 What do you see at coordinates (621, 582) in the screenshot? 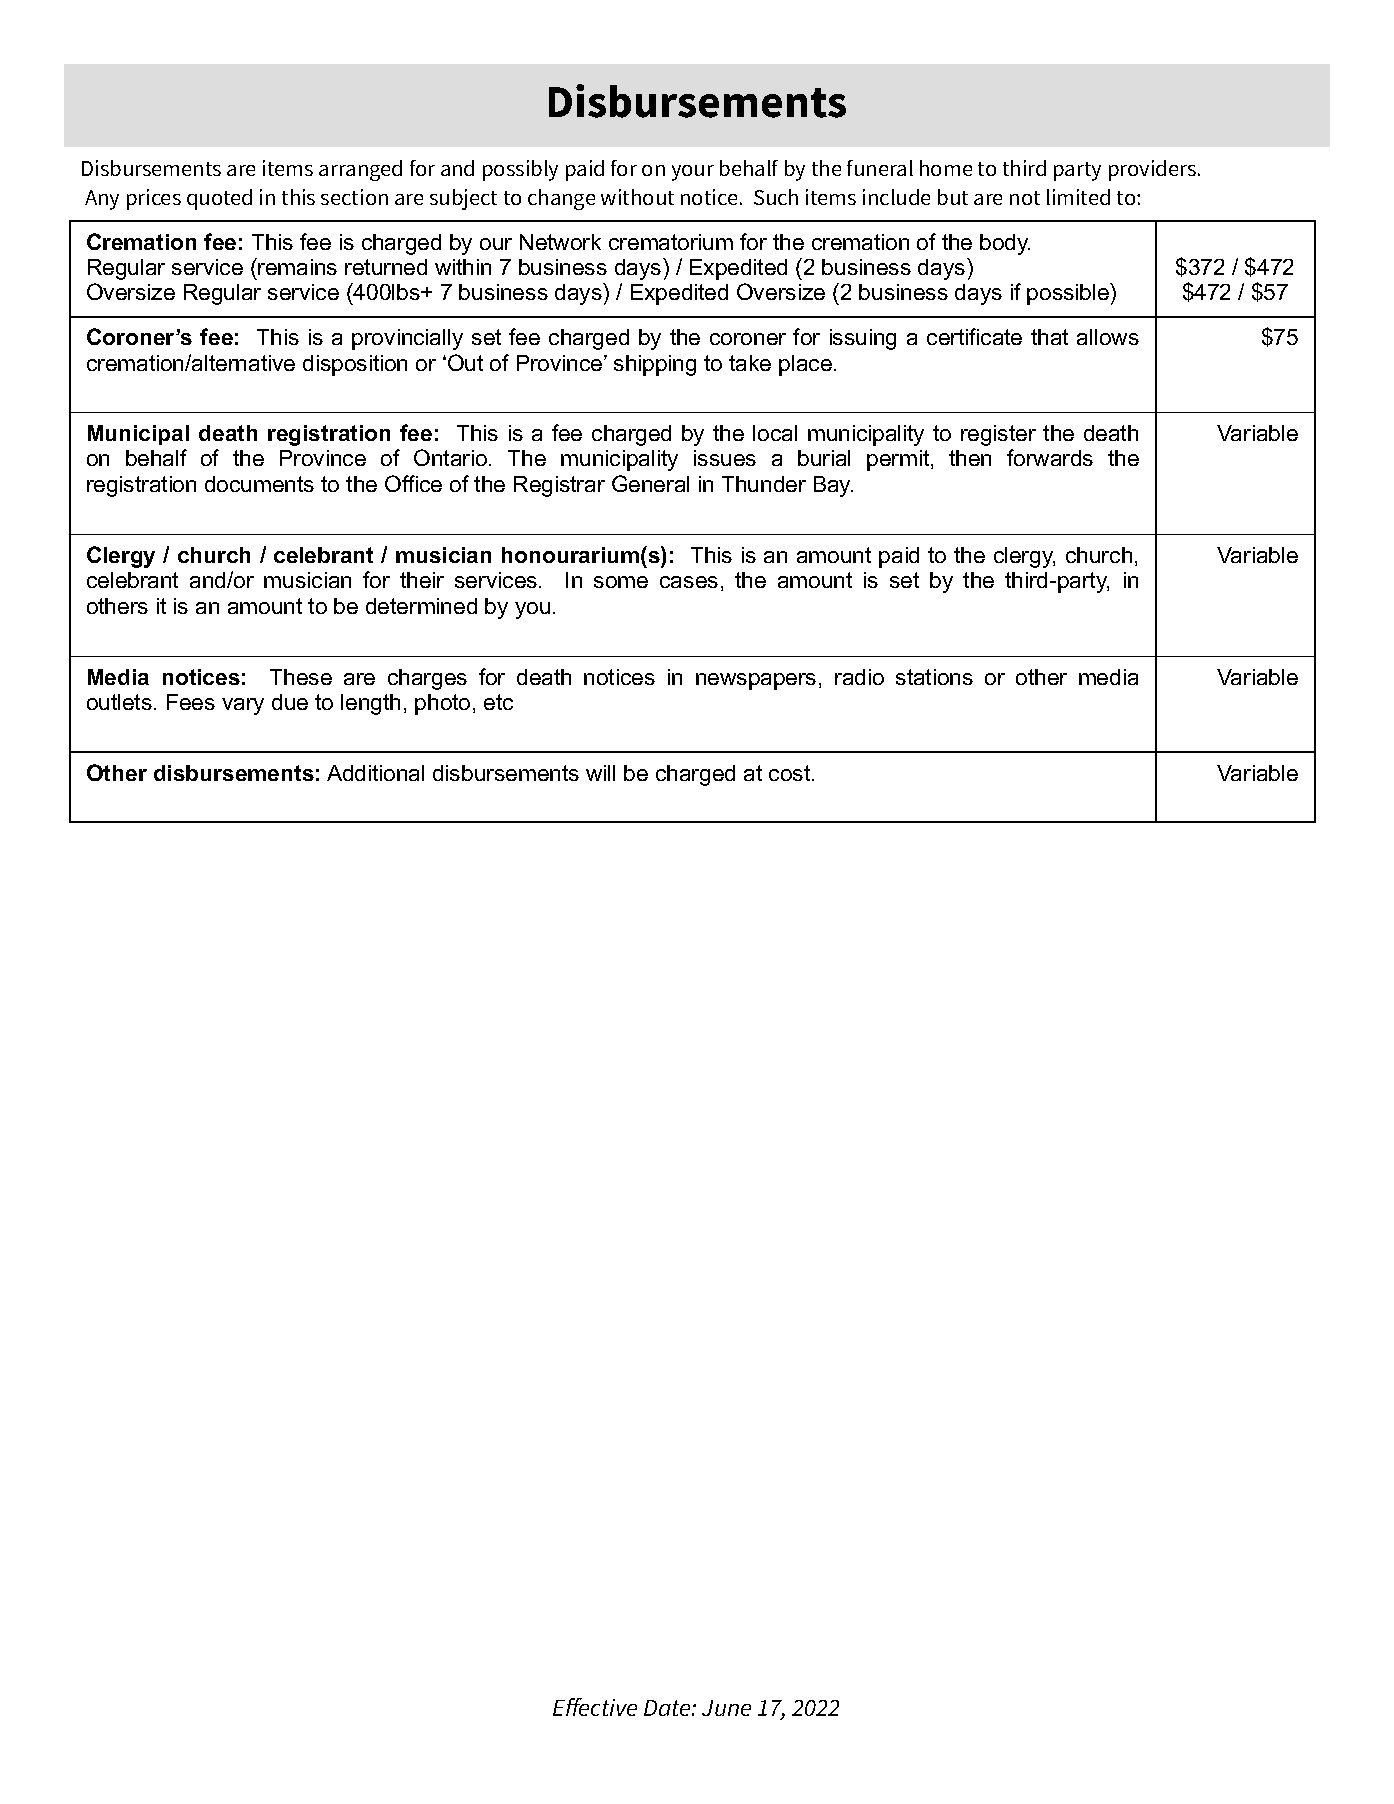
I see `some` at bounding box center [621, 582].
